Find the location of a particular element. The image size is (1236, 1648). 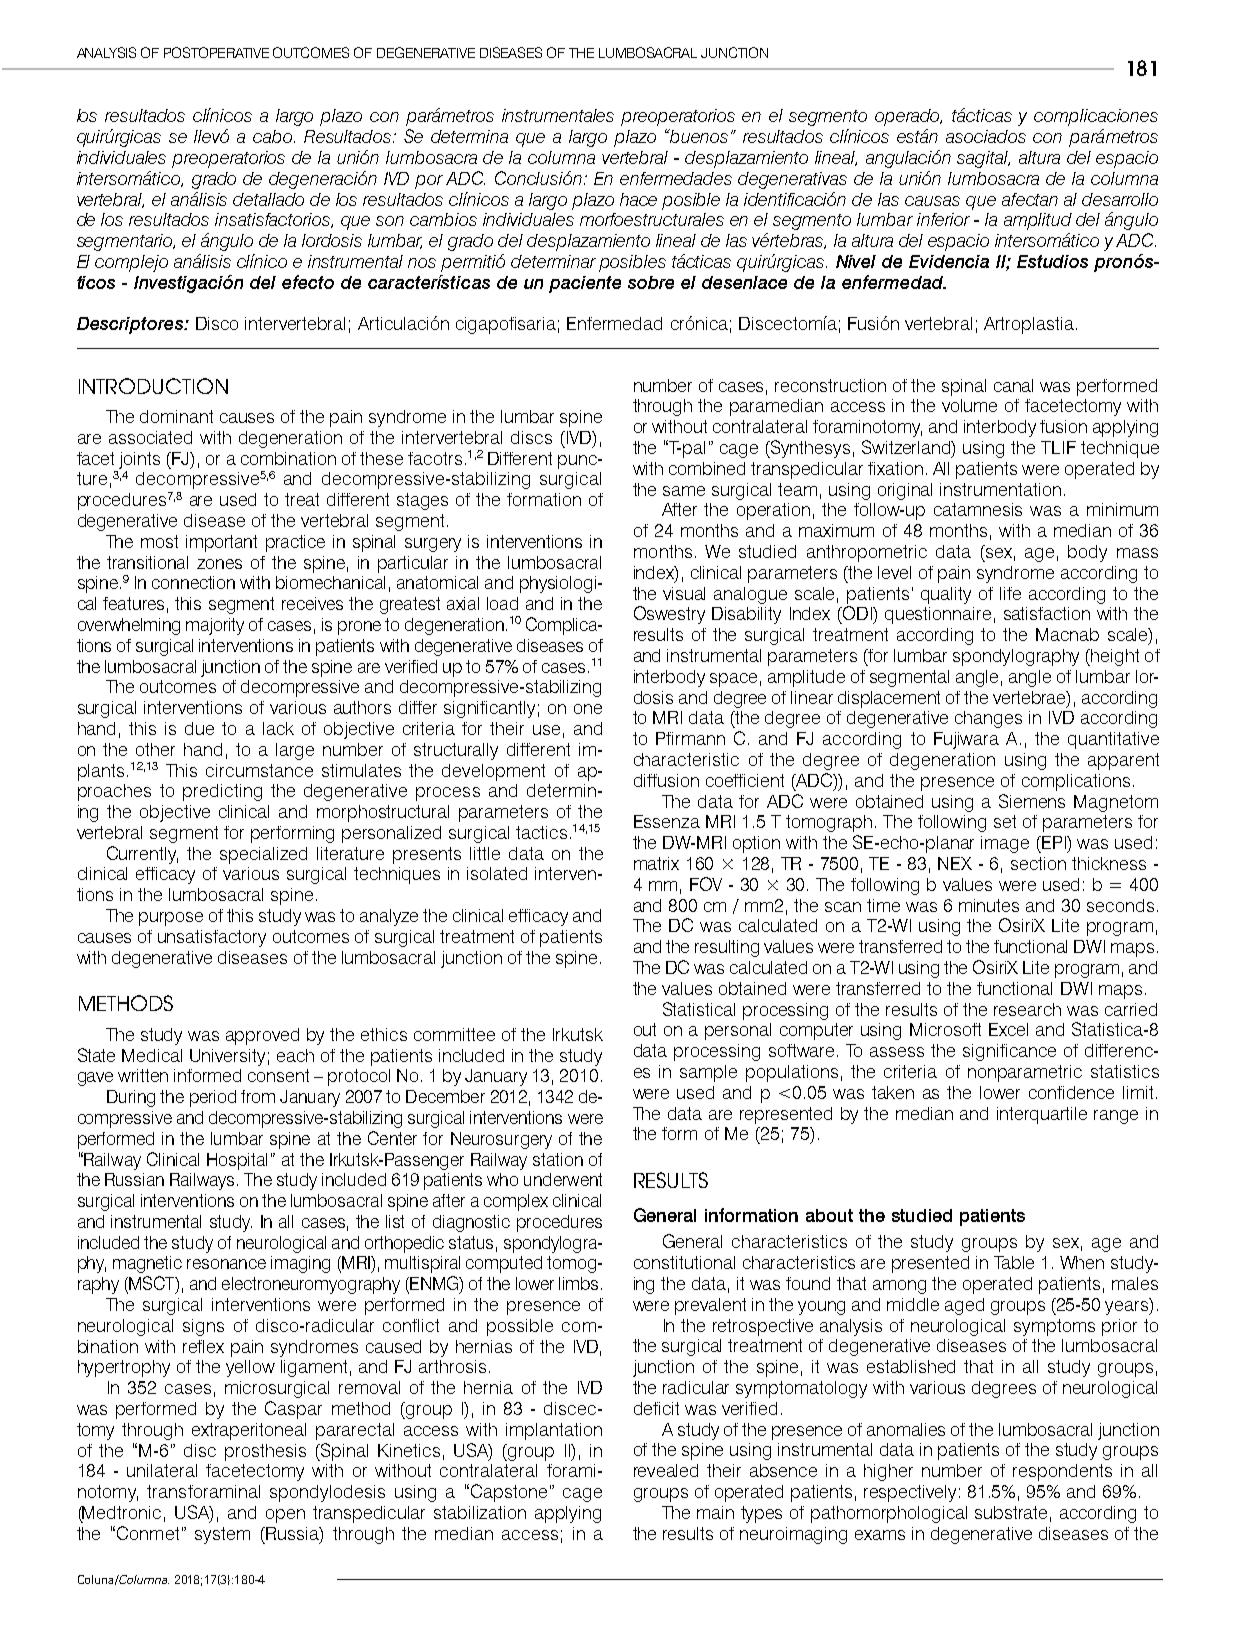

substrate is located at coordinates (1011, 1512).
